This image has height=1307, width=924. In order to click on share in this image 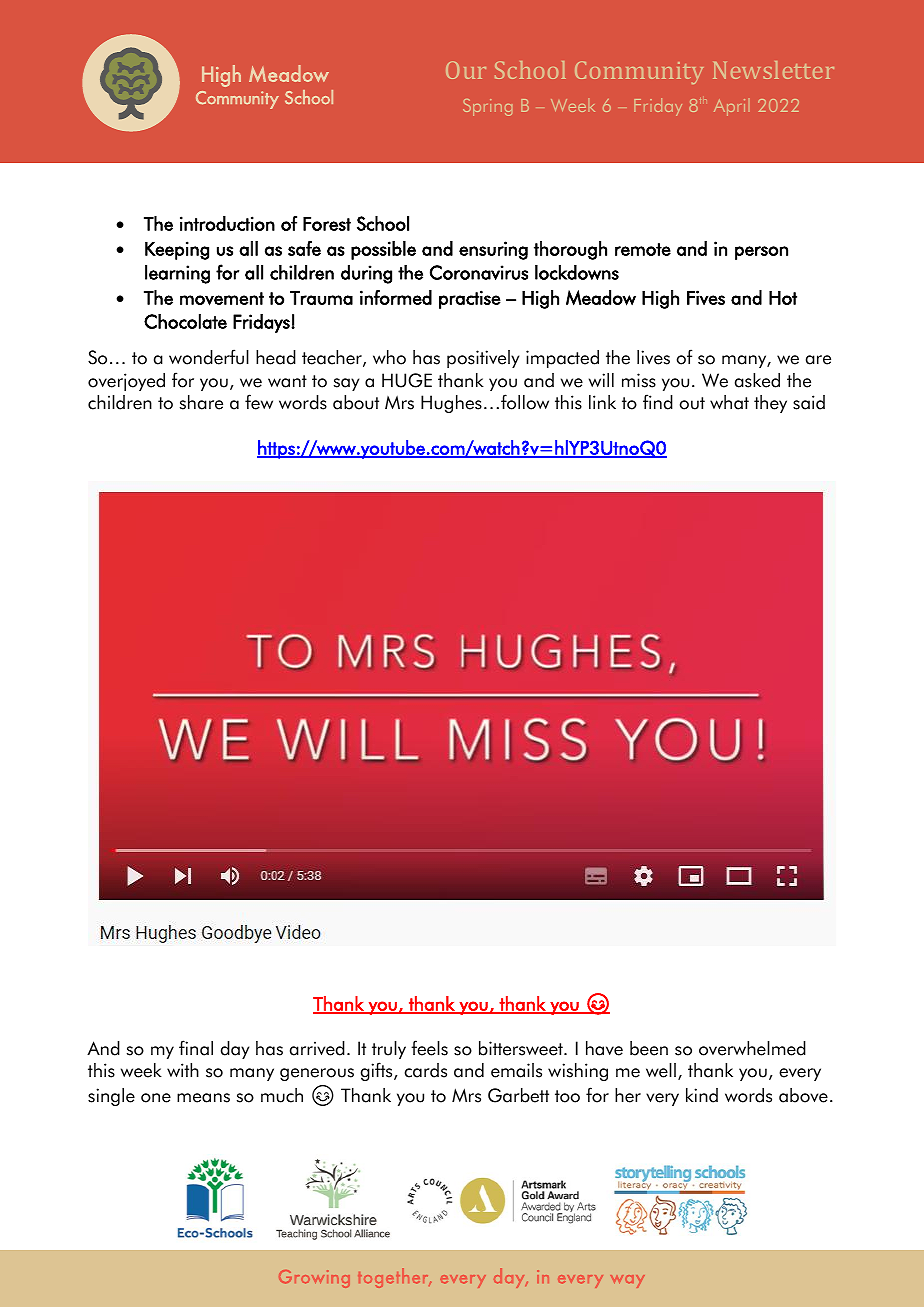, I will do `click(201, 402)`.
